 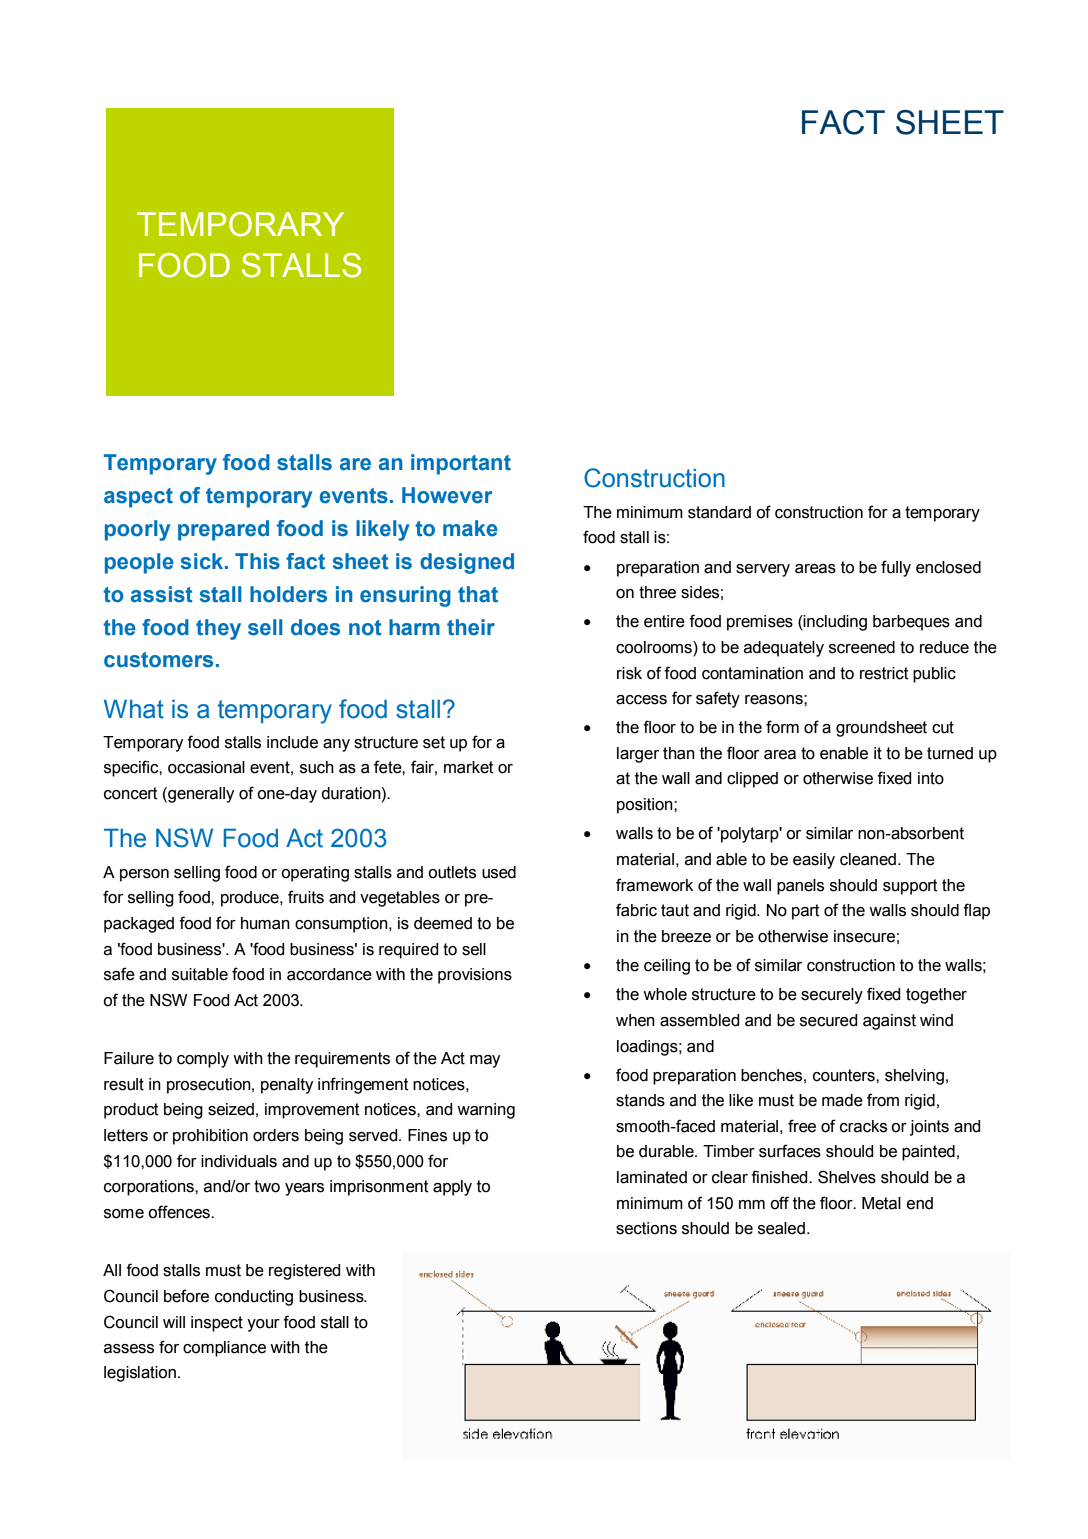 I want to click on important, so click(x=461, y=464).
